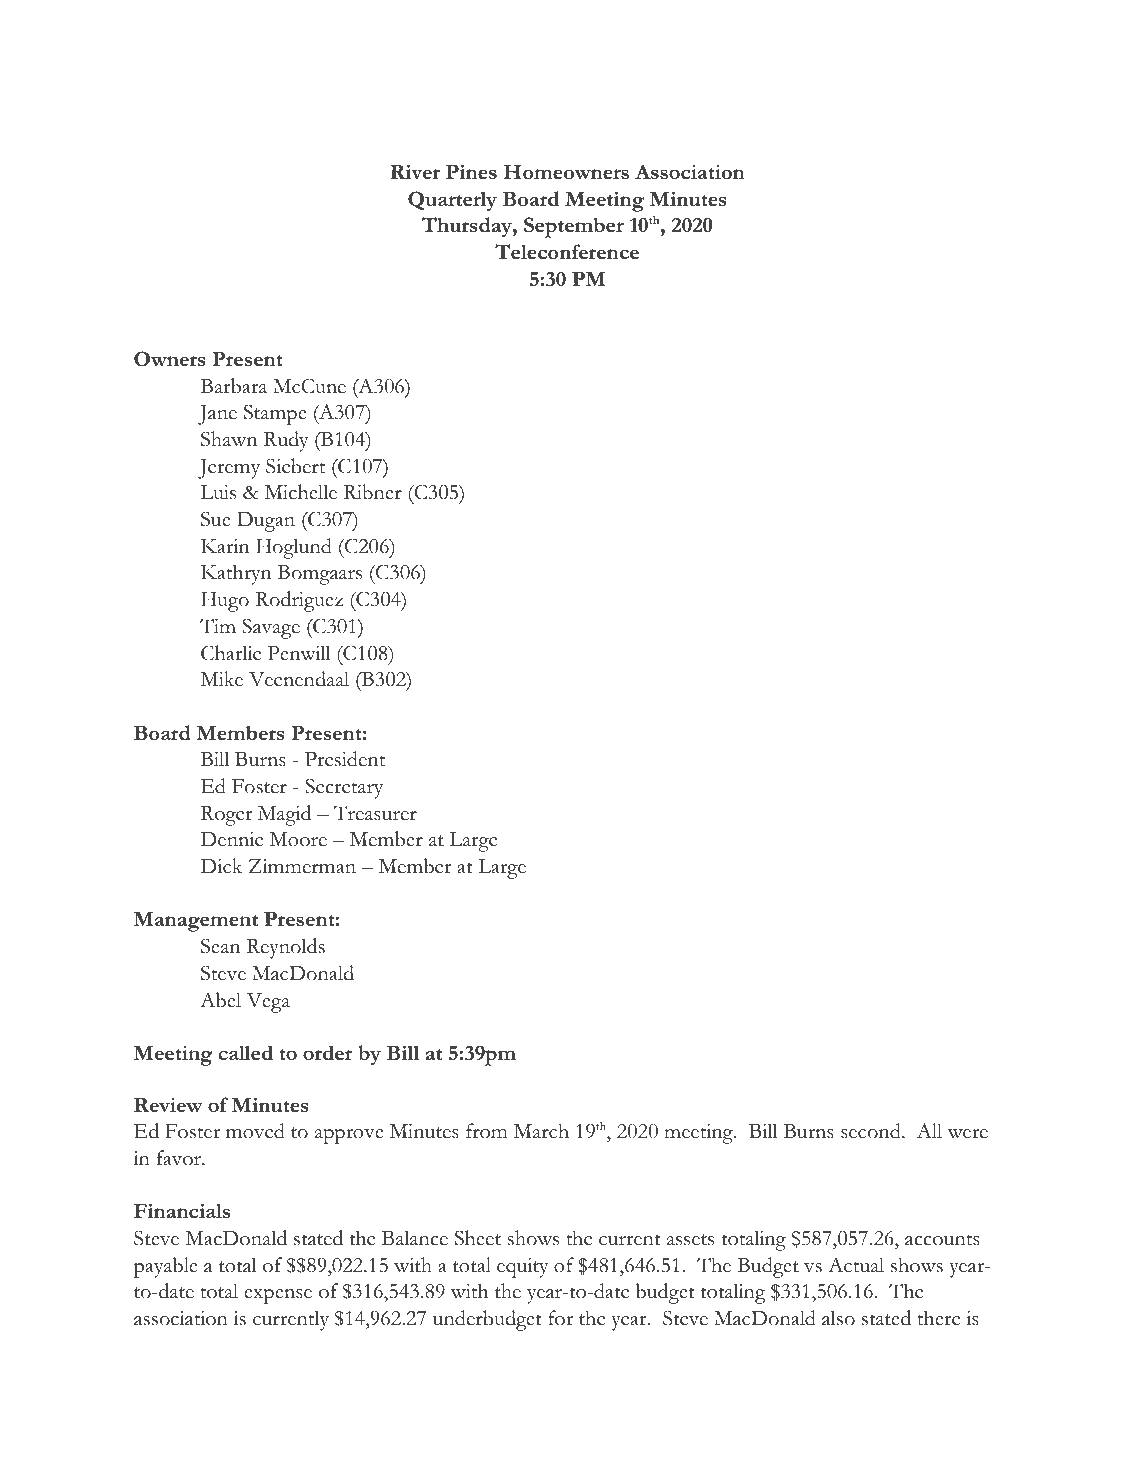  I want to click on Teleconference, so click(567, 251).
